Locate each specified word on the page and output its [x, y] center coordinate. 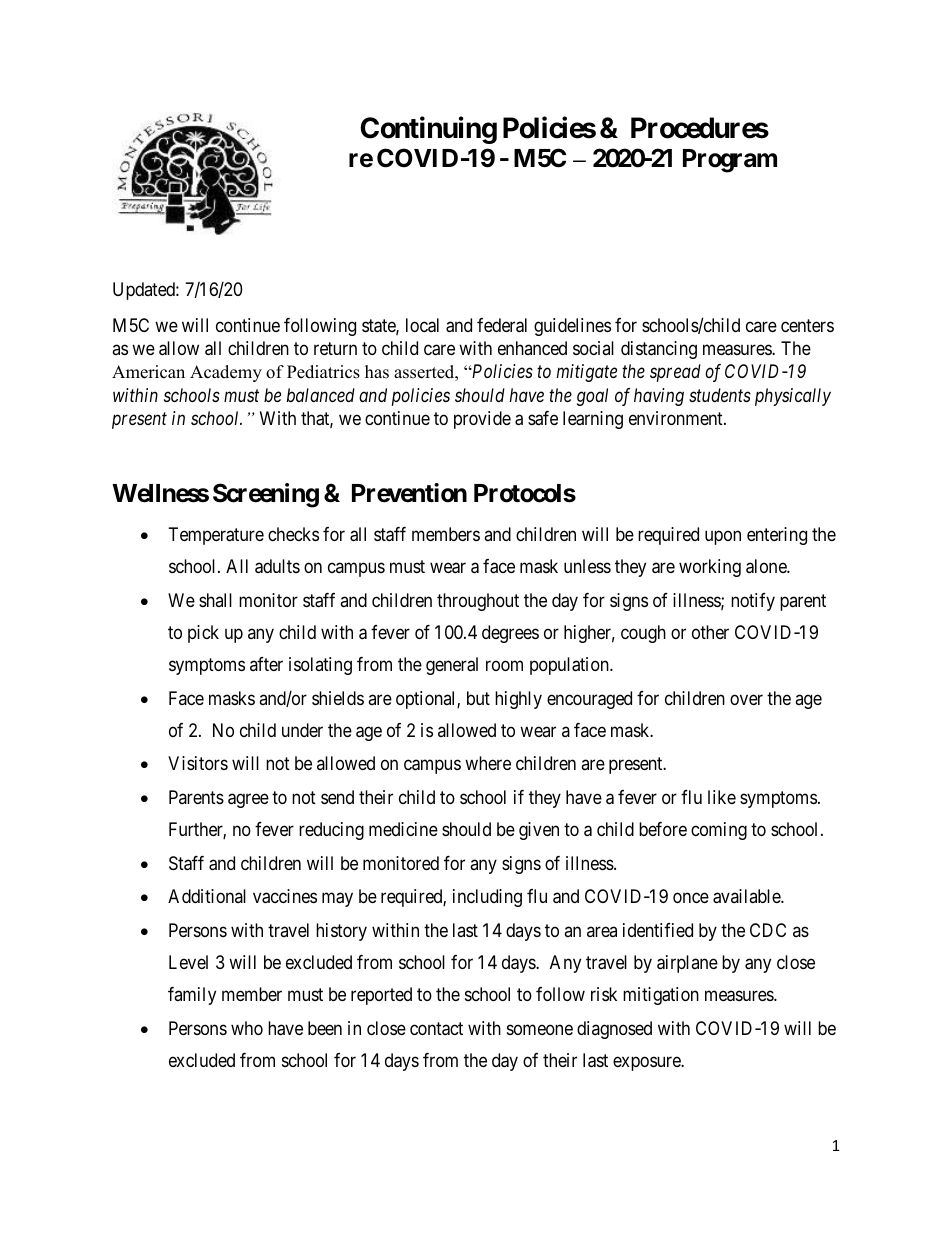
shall [215, 600]
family [192, 996]
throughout [478, 602]
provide [482, 420]
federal [502, 325]
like [722, 797]
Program [730, 161]
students [720, 395]
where [488, 763]
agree [248, 800]
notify [753, 602]
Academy [226, 373]
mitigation [661, 996]
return [335, 348]
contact [436, 1029]
